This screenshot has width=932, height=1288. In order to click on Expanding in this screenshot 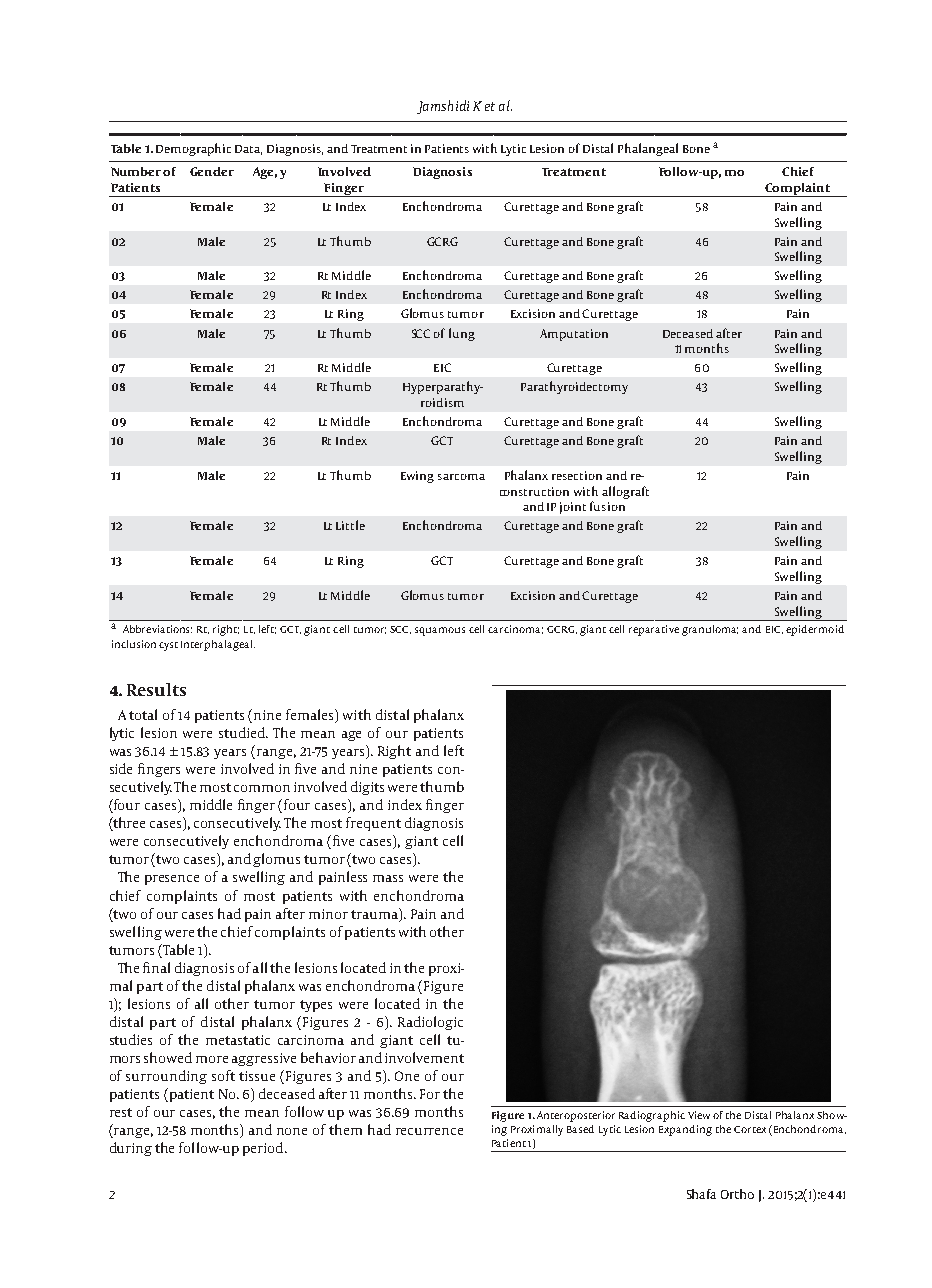, I will do `click(685, 1130)`.
